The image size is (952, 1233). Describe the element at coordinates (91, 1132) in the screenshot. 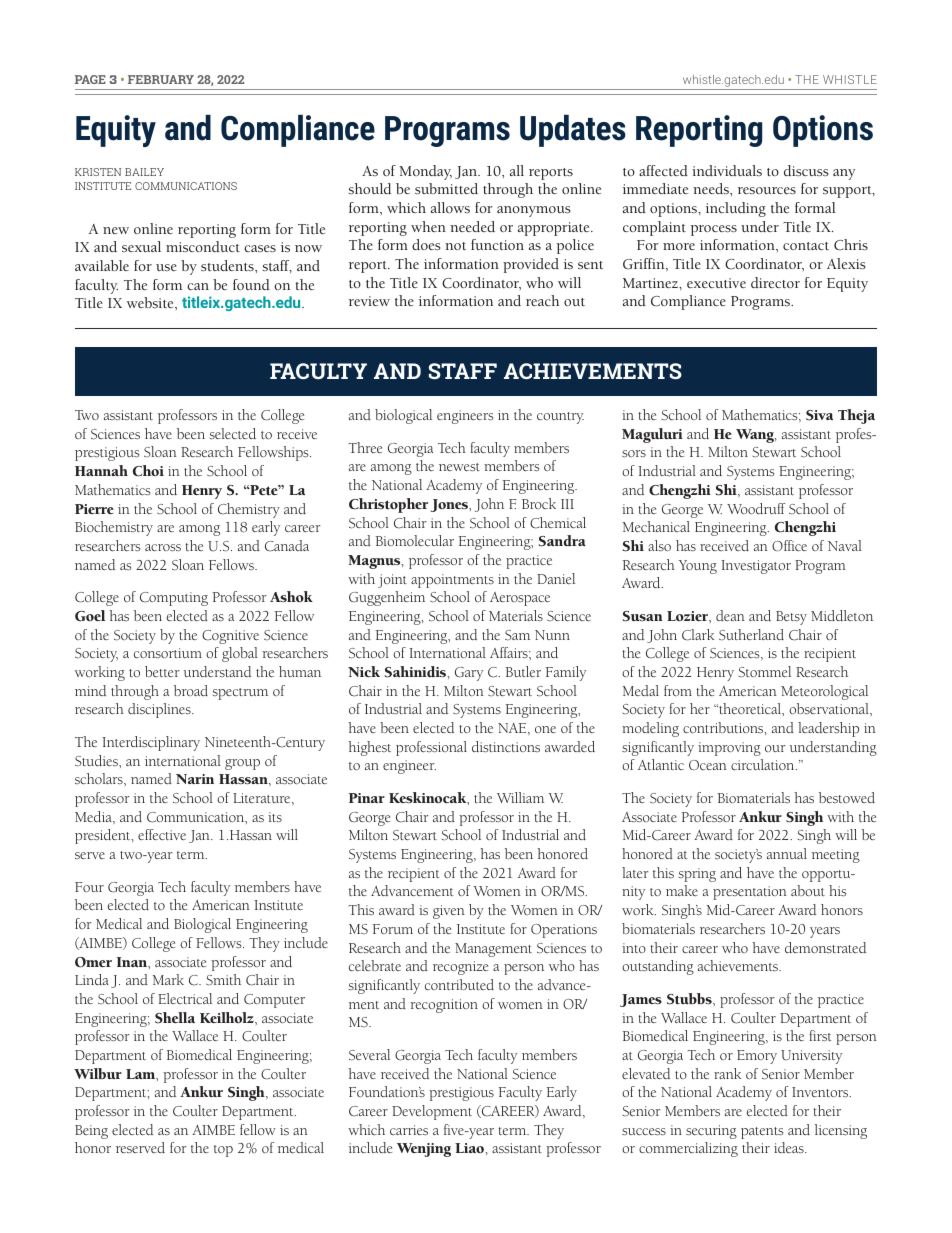

I see `Being` at that location.
